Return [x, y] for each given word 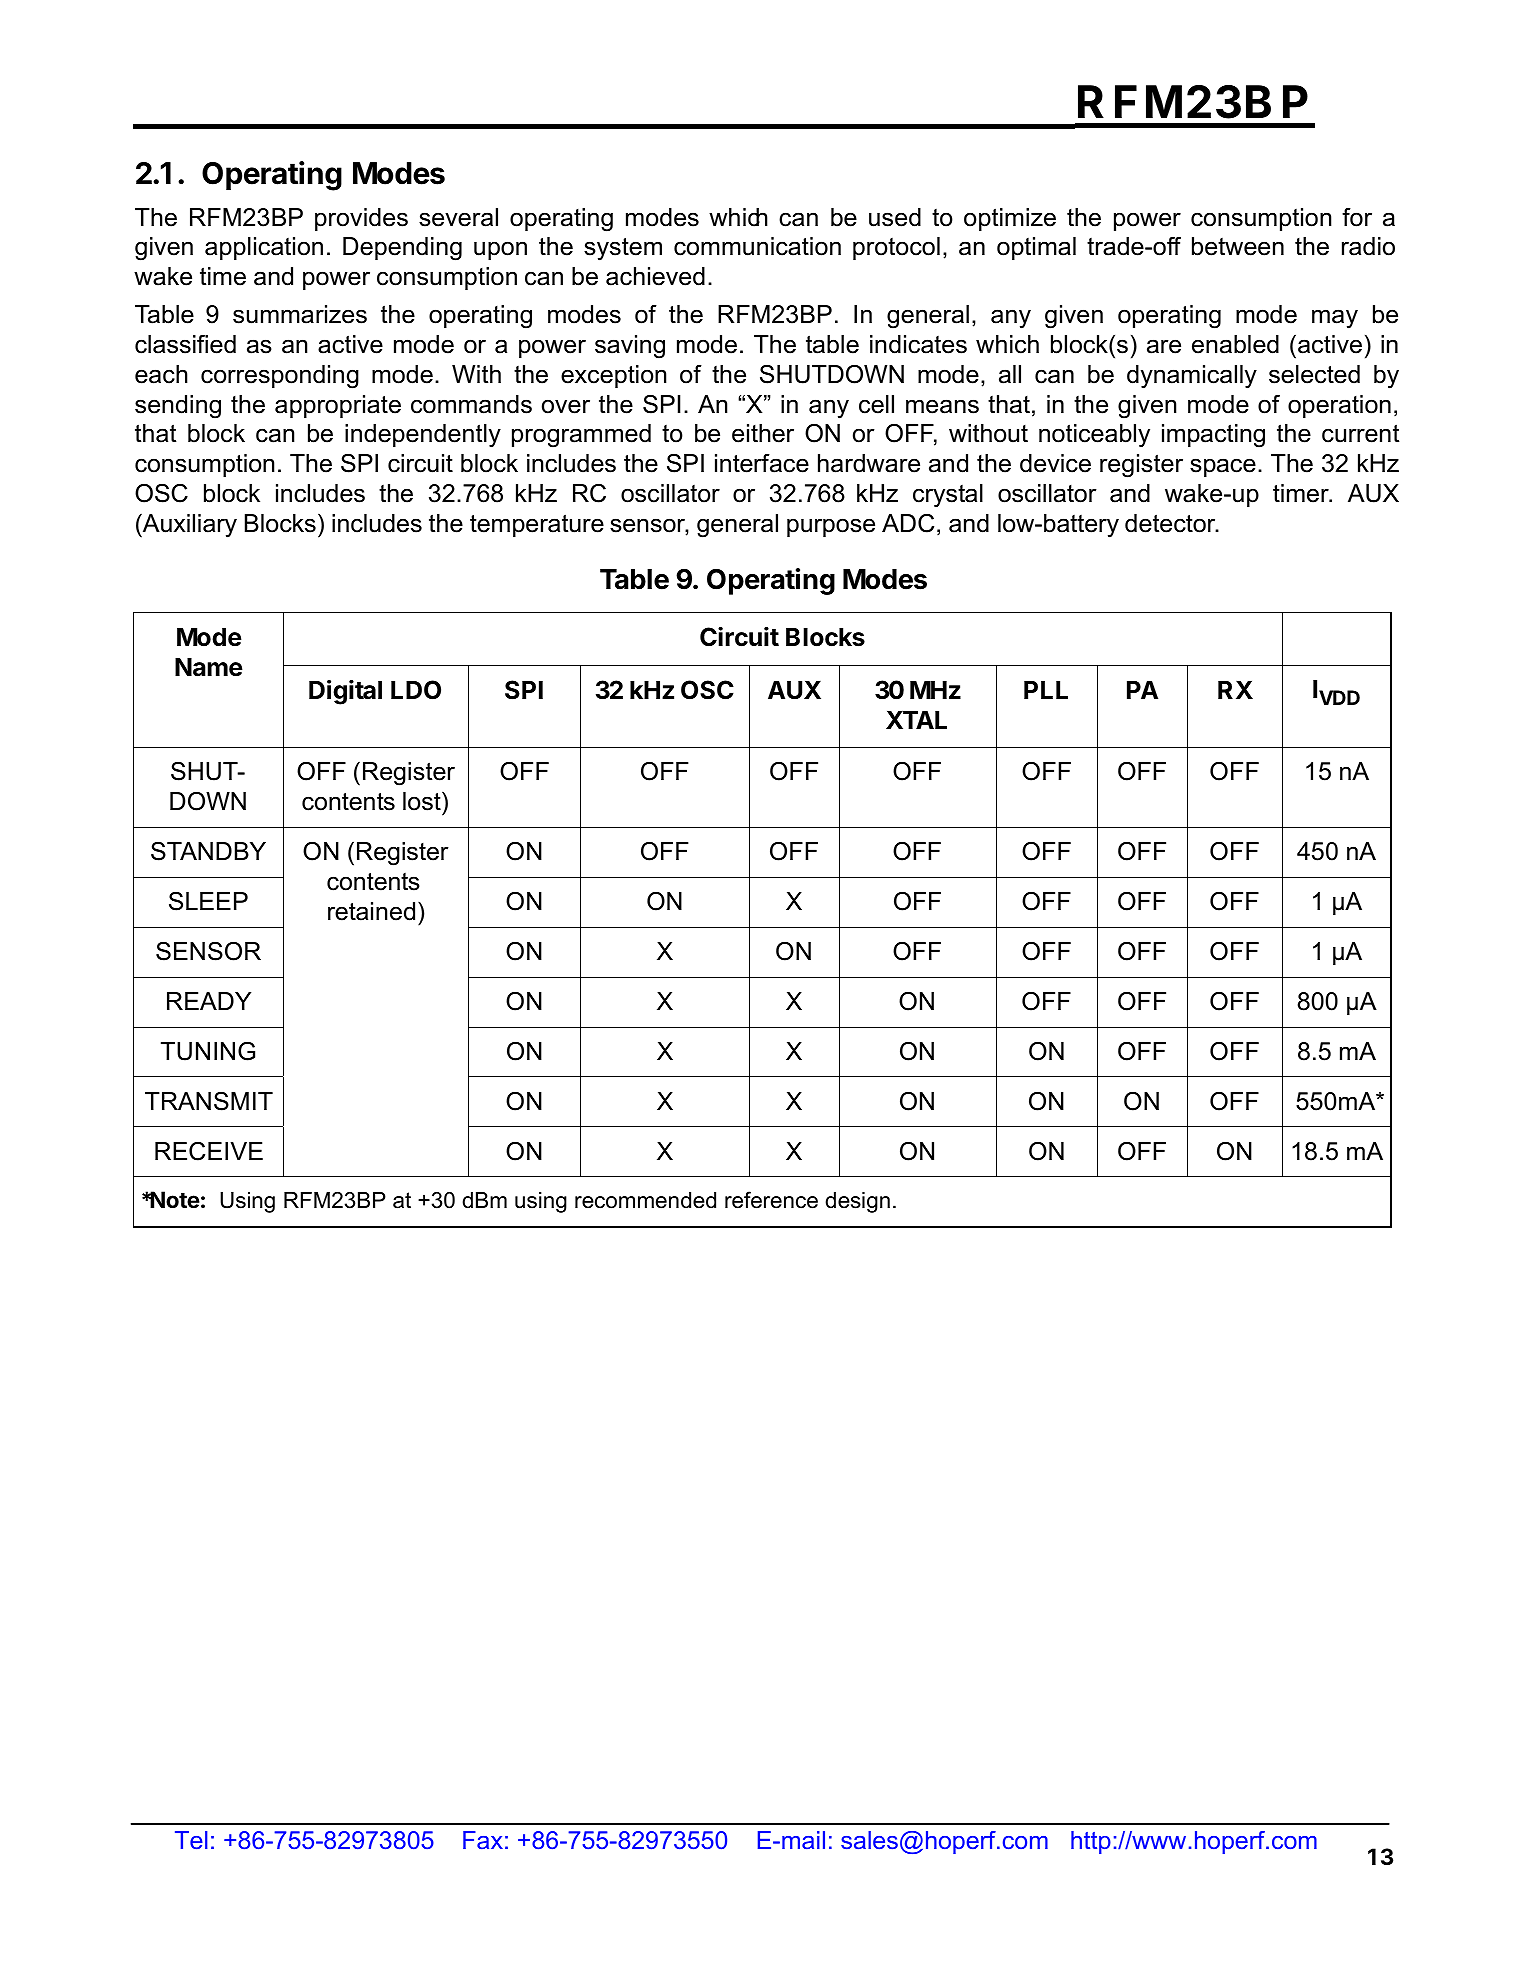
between [1238, 246]
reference [771, 1200]
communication [757, 246]
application [264, 248]
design [857, 1202]
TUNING [208, 1051]
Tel [191, 1840]
